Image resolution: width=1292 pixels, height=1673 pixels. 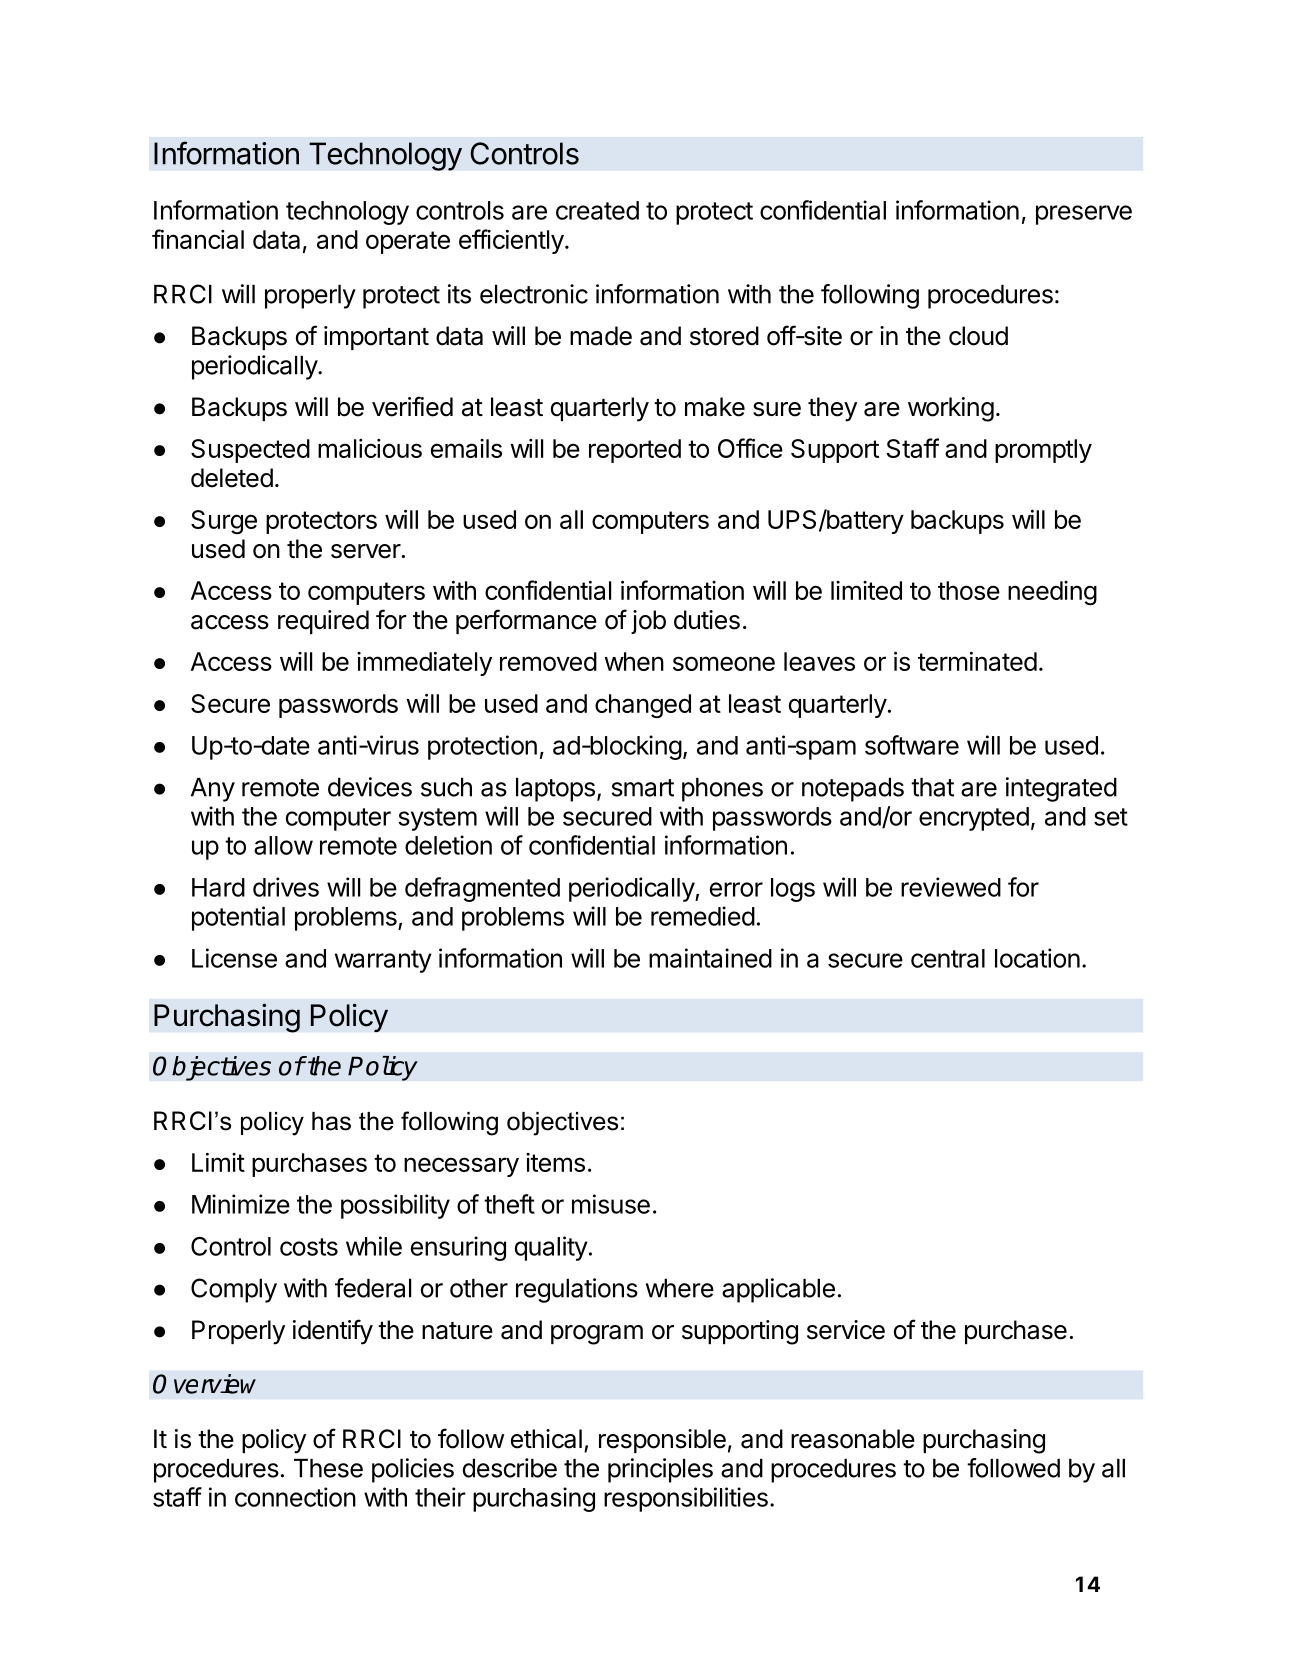 What do you see at coordinates (710, 958) in the document?
I see `maintained` at bounding box center [710, 958].
